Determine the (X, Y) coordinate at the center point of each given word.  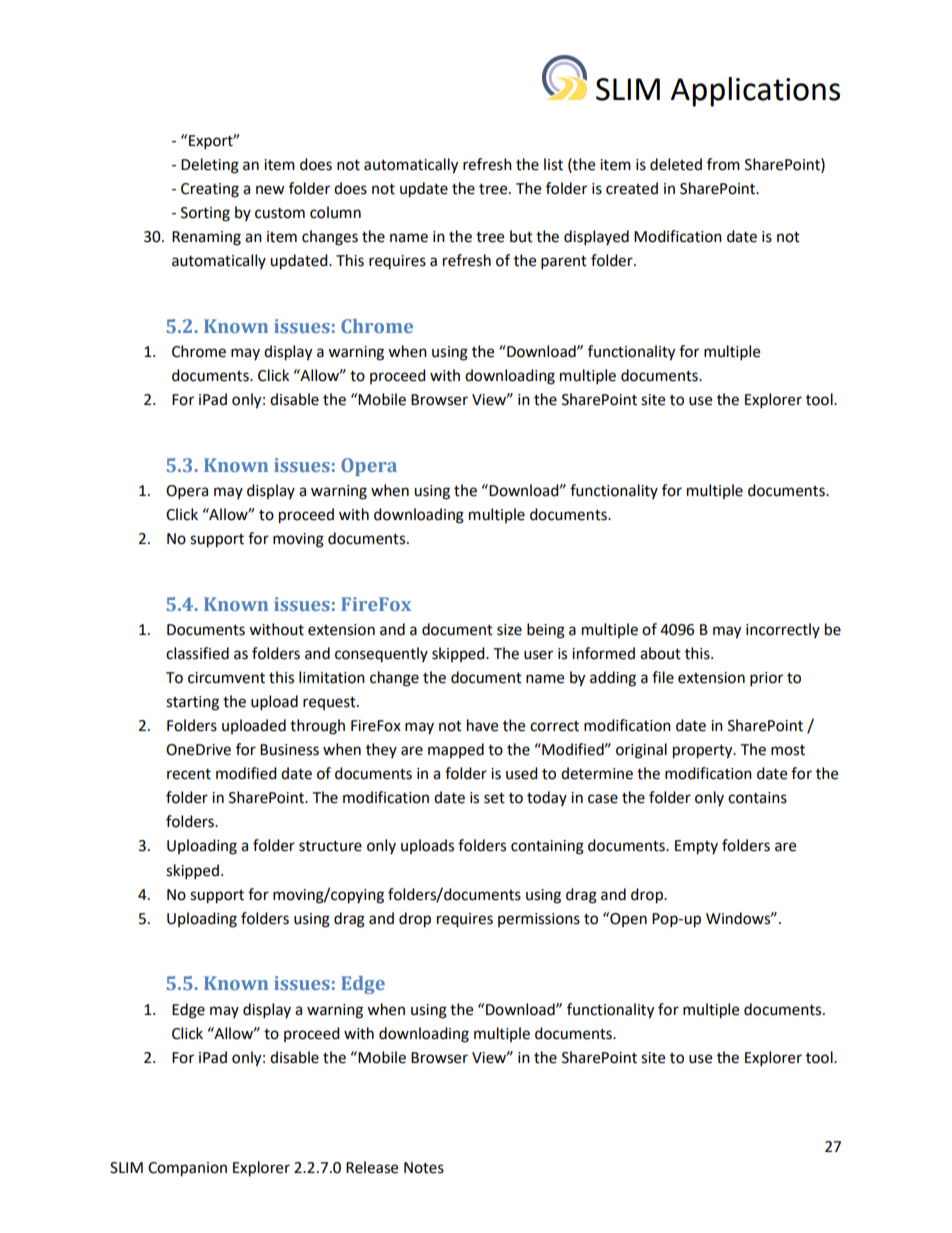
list (553, 164)
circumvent (226, 678)
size (509, 630)
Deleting (210, 166)
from (723, 164)
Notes (424, 1168)
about (660, 653)
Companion (187, 1169)
